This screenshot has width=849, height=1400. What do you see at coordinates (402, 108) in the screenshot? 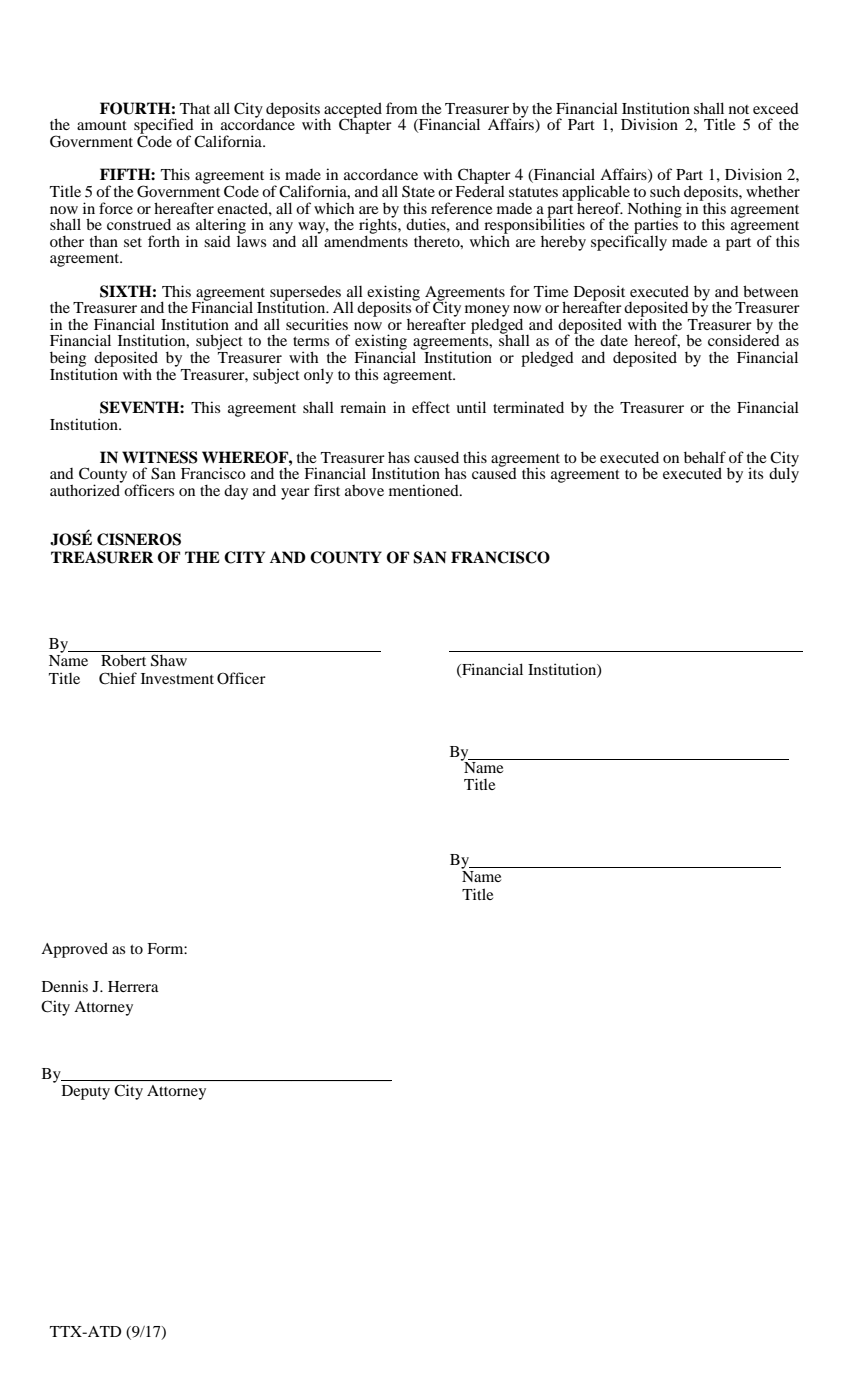
I see `from` at bounding box center [402, 108].
